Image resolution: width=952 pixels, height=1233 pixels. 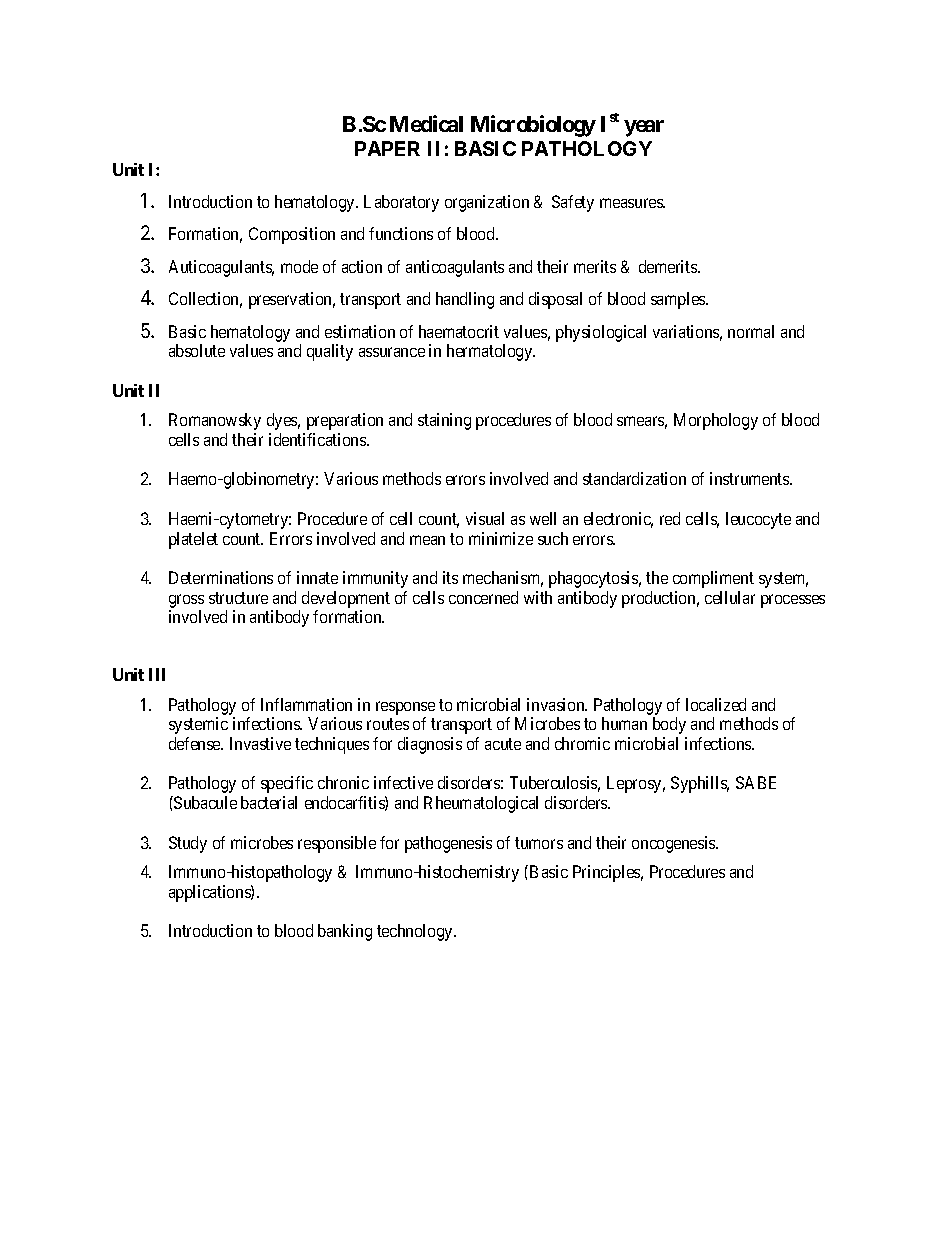 I want to click on concerned, so click(x=483, y=597).
